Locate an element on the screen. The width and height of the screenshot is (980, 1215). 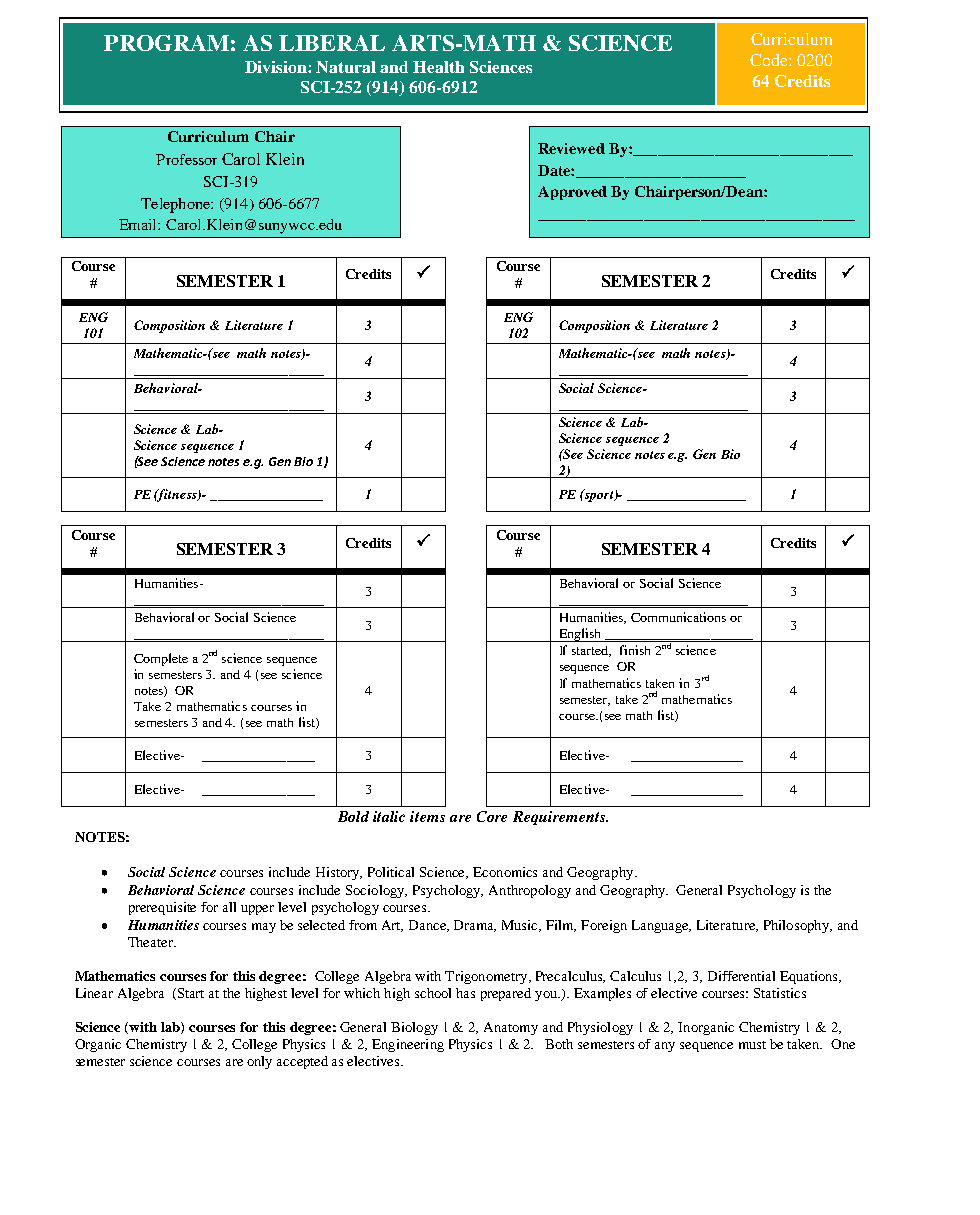
PROGRAM is located at coordinates (166, 43).
